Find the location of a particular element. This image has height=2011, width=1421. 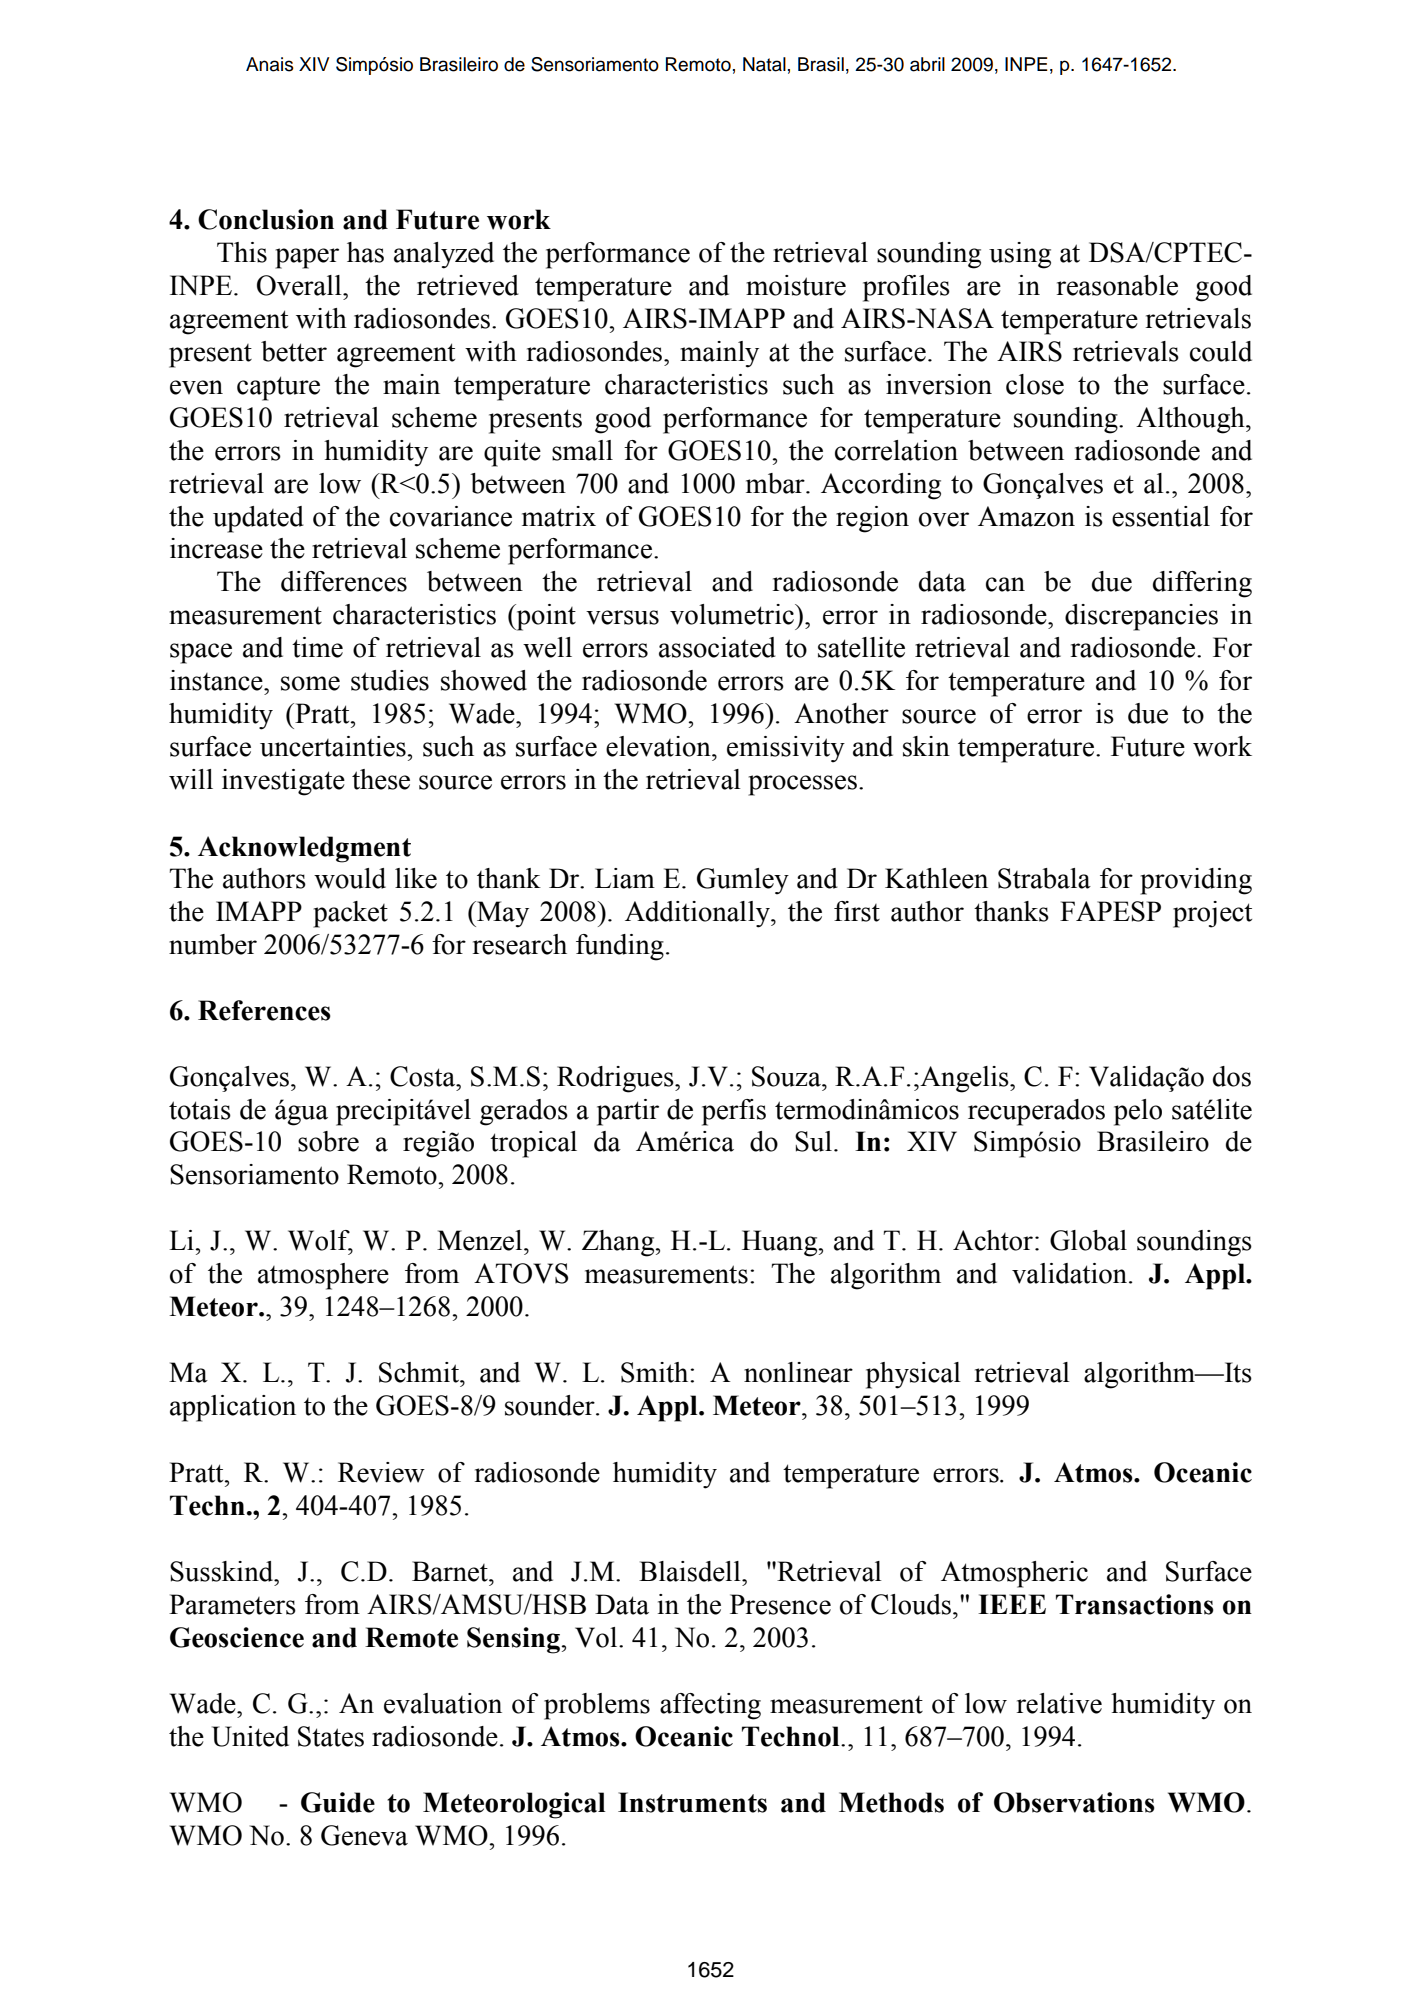

Souza is located at coordinates (787, 1076).
